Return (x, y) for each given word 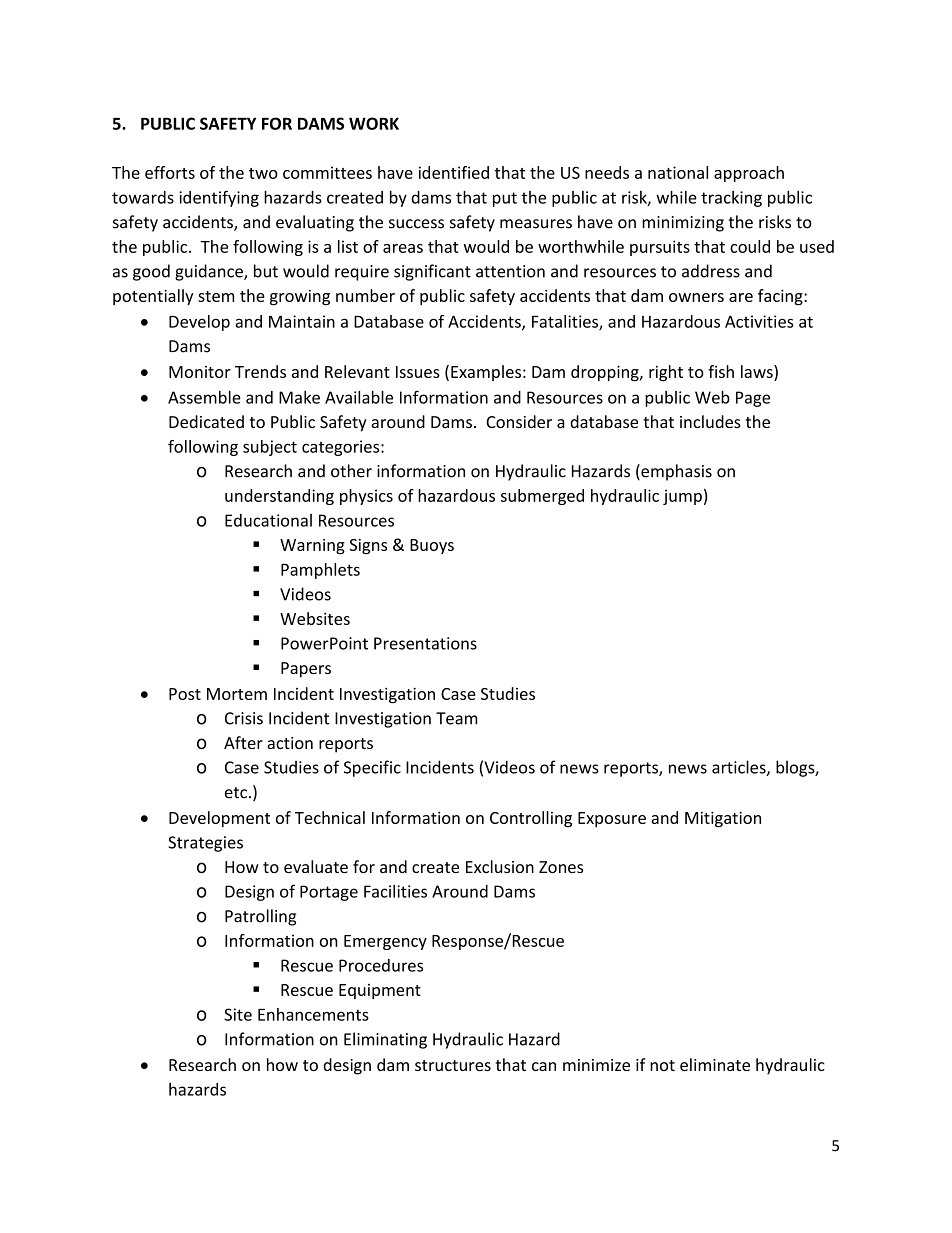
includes (710, 421)
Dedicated (206, 421)
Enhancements (313, 1014)
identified (454, 172)
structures (453, 1065)
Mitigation (723, 819)
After (243, 742)
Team (456, 718)
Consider (519, 421)
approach (749, 174)
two (263, 173)
